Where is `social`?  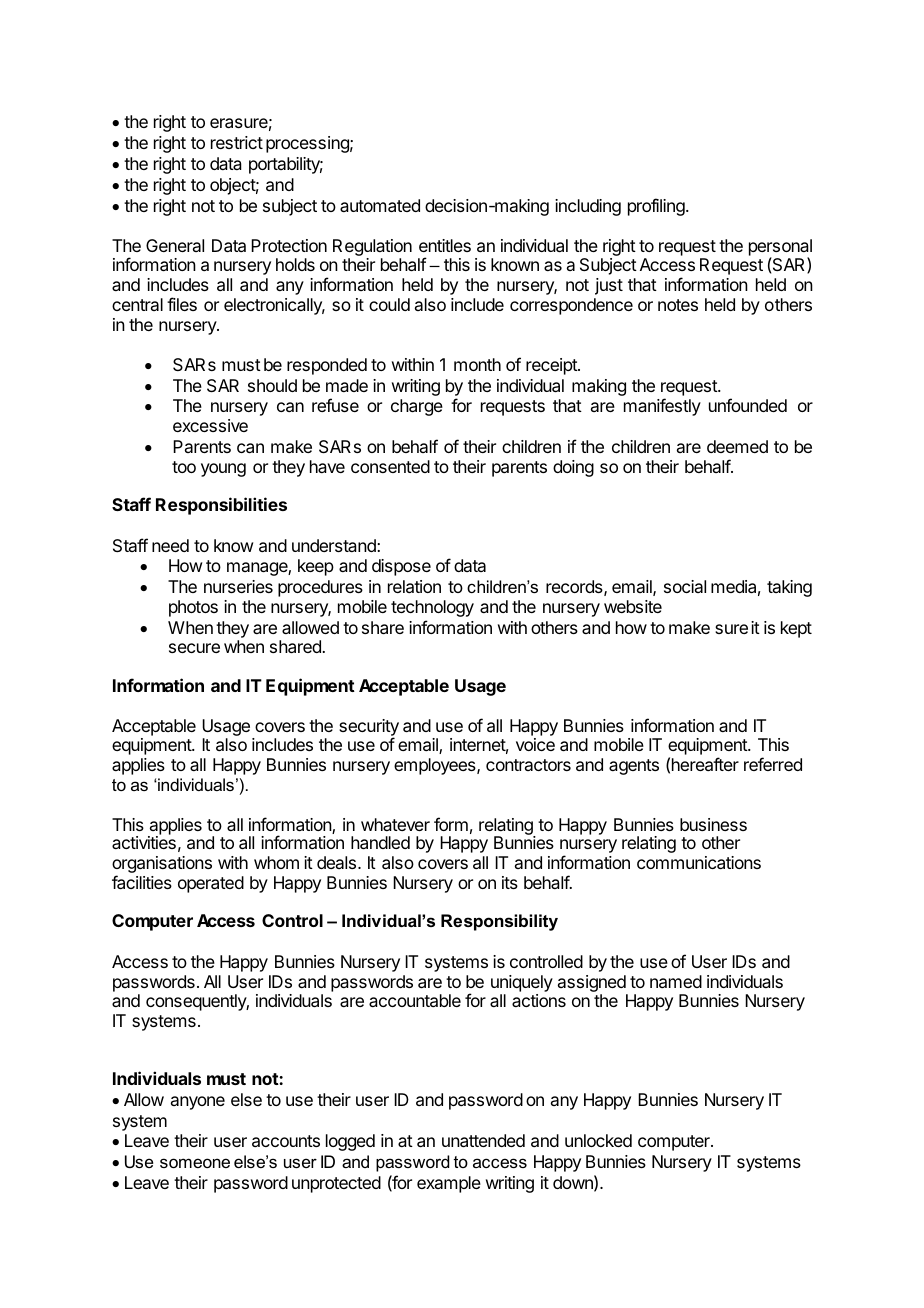
social is located at coordinates (685, 586).
